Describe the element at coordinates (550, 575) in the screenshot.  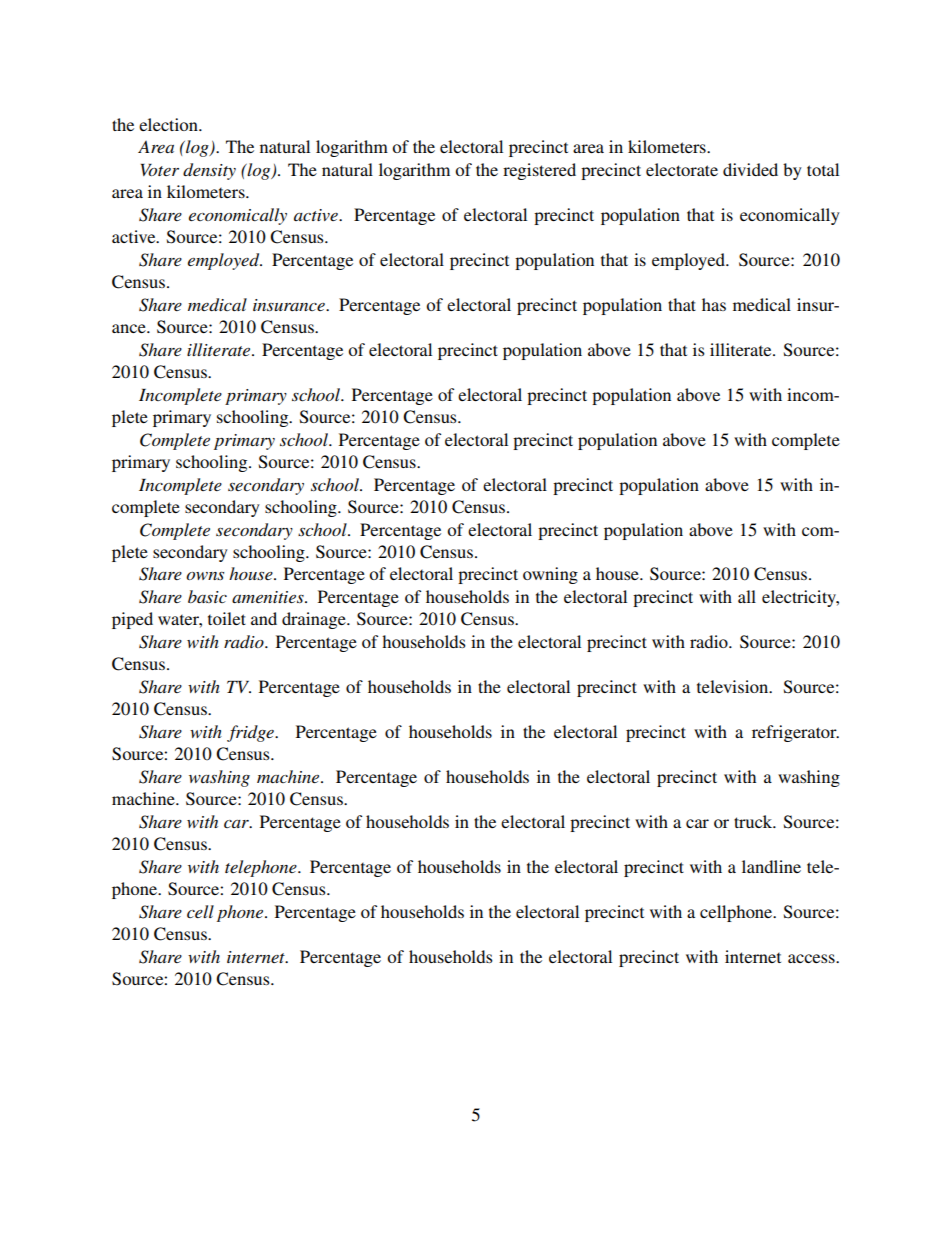
I see `owning` at that location.
